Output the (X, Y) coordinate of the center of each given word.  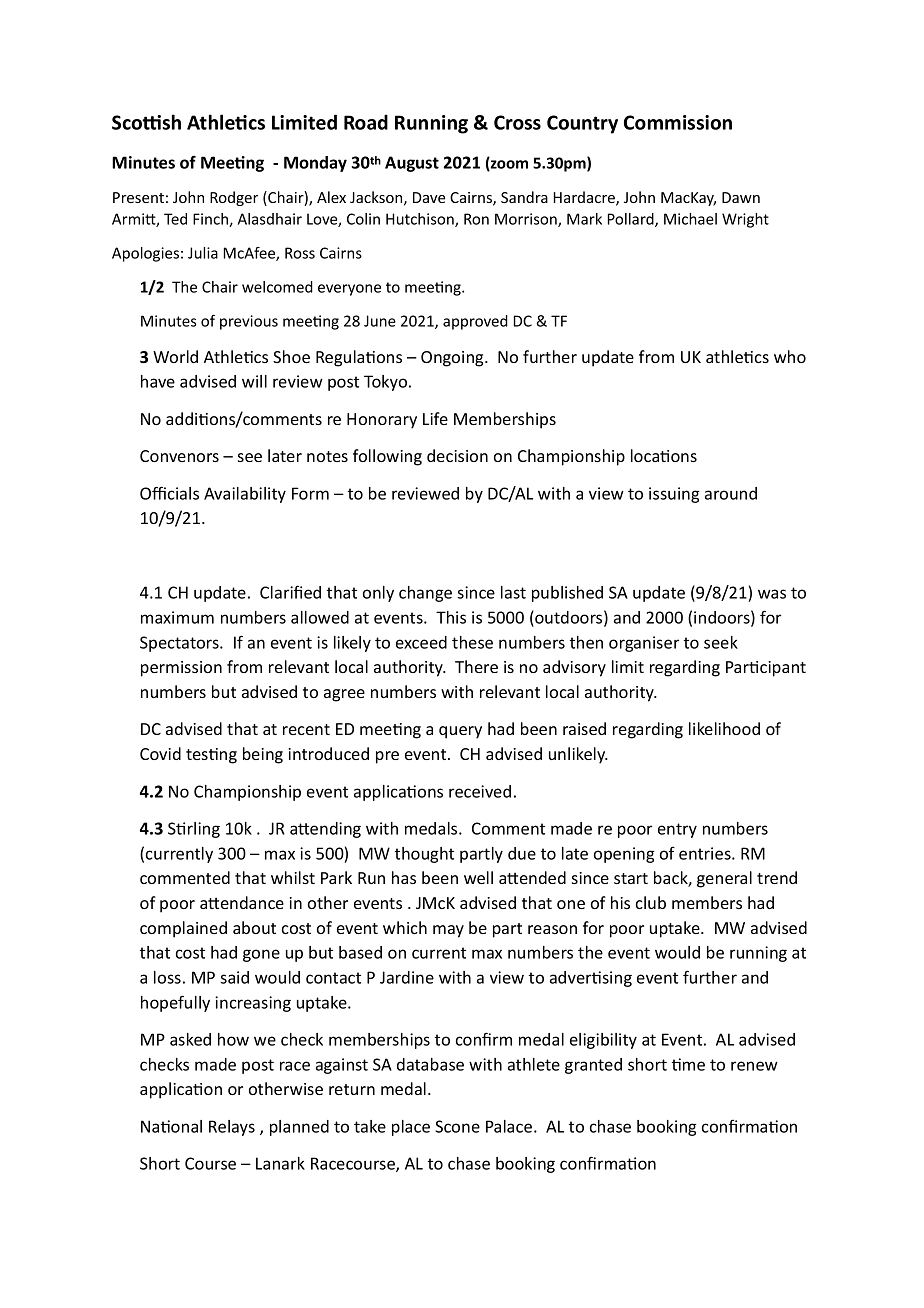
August (412, 164)
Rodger (234, 198)
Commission (678, 122)
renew (754, 1066)
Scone (457, 1126)
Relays (232, 1128)
